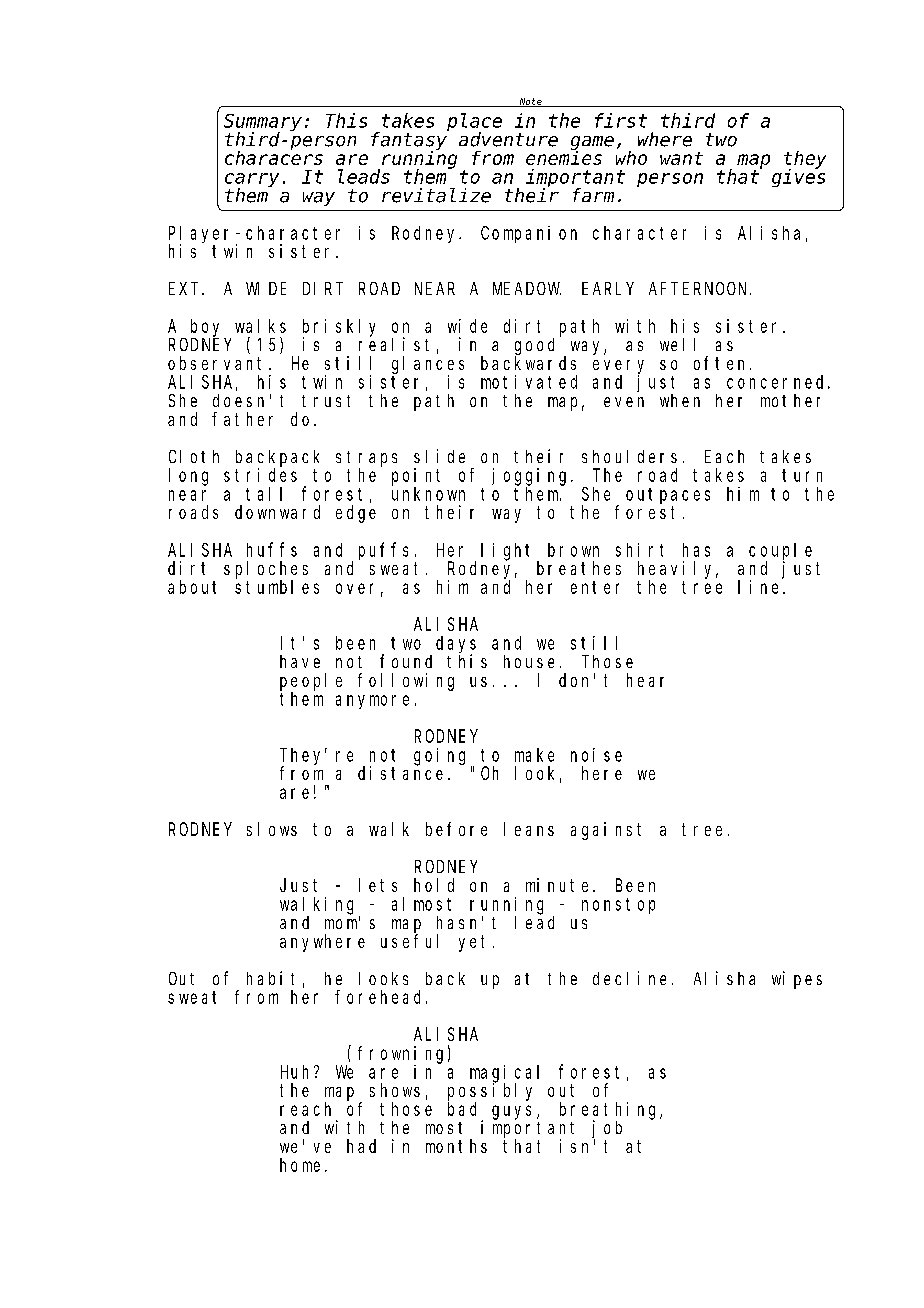  What do you see at coordinates (681, 158) in the screenshot?
I see `want` at bounding box center [681, 158].
